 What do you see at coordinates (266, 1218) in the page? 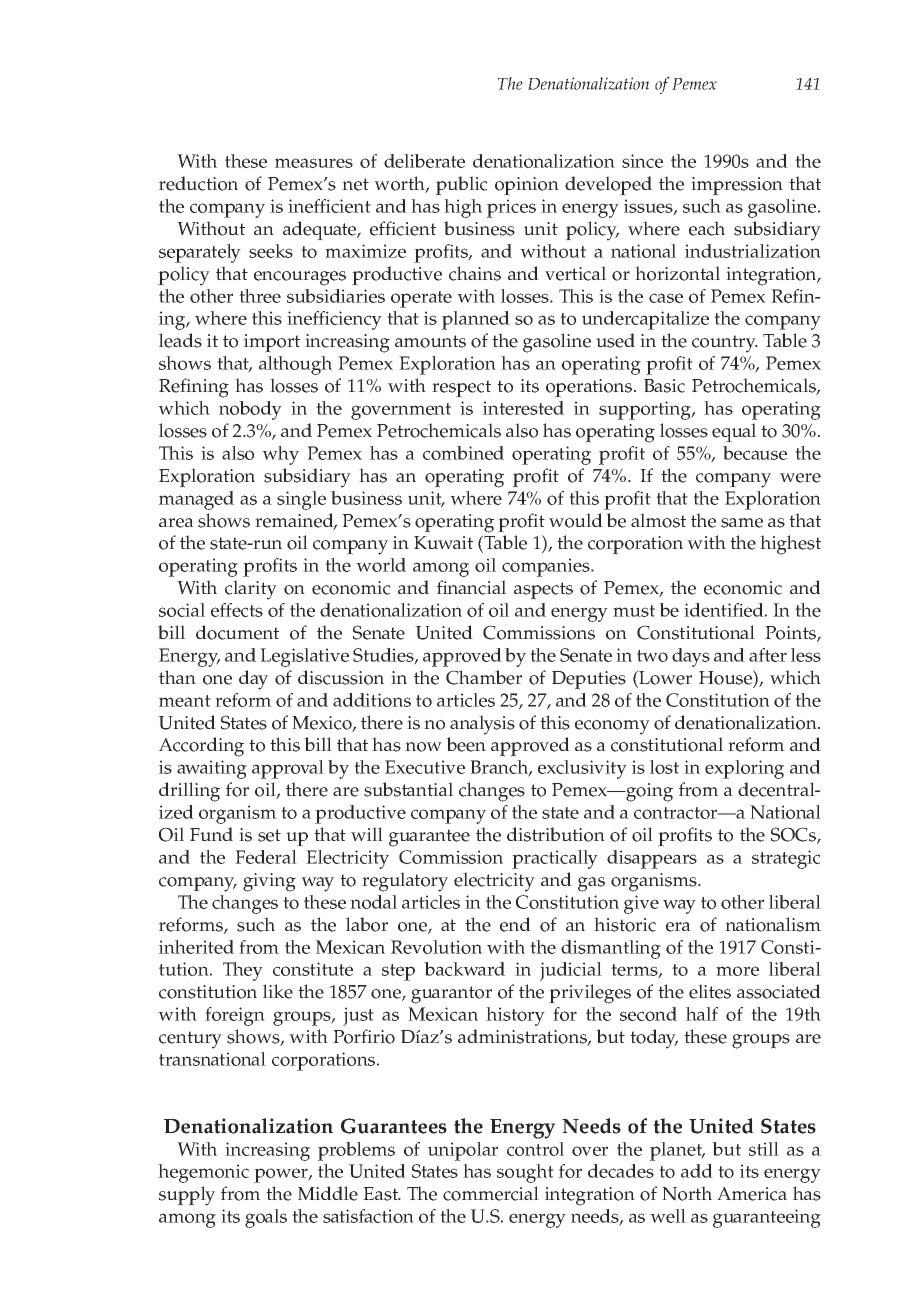
I see `goals` at bounding box center [266, 1218].
